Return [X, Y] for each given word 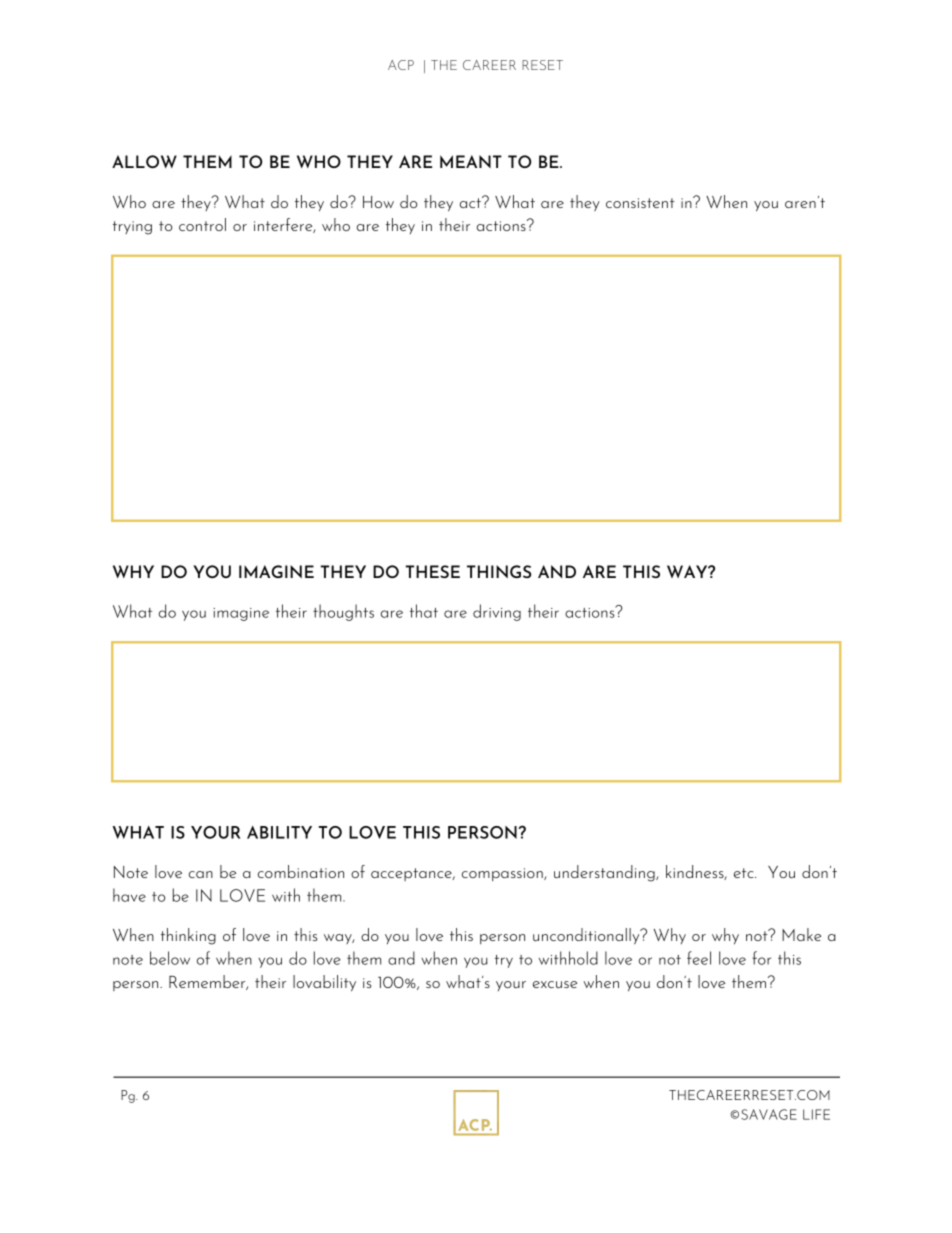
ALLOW [144, 161]
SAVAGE [769, 1114]
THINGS [499, 571]
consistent [640, 203]
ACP [401, 65]
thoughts [343, 612]
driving [497, 612]
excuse [555, 984]
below [170, 958]
